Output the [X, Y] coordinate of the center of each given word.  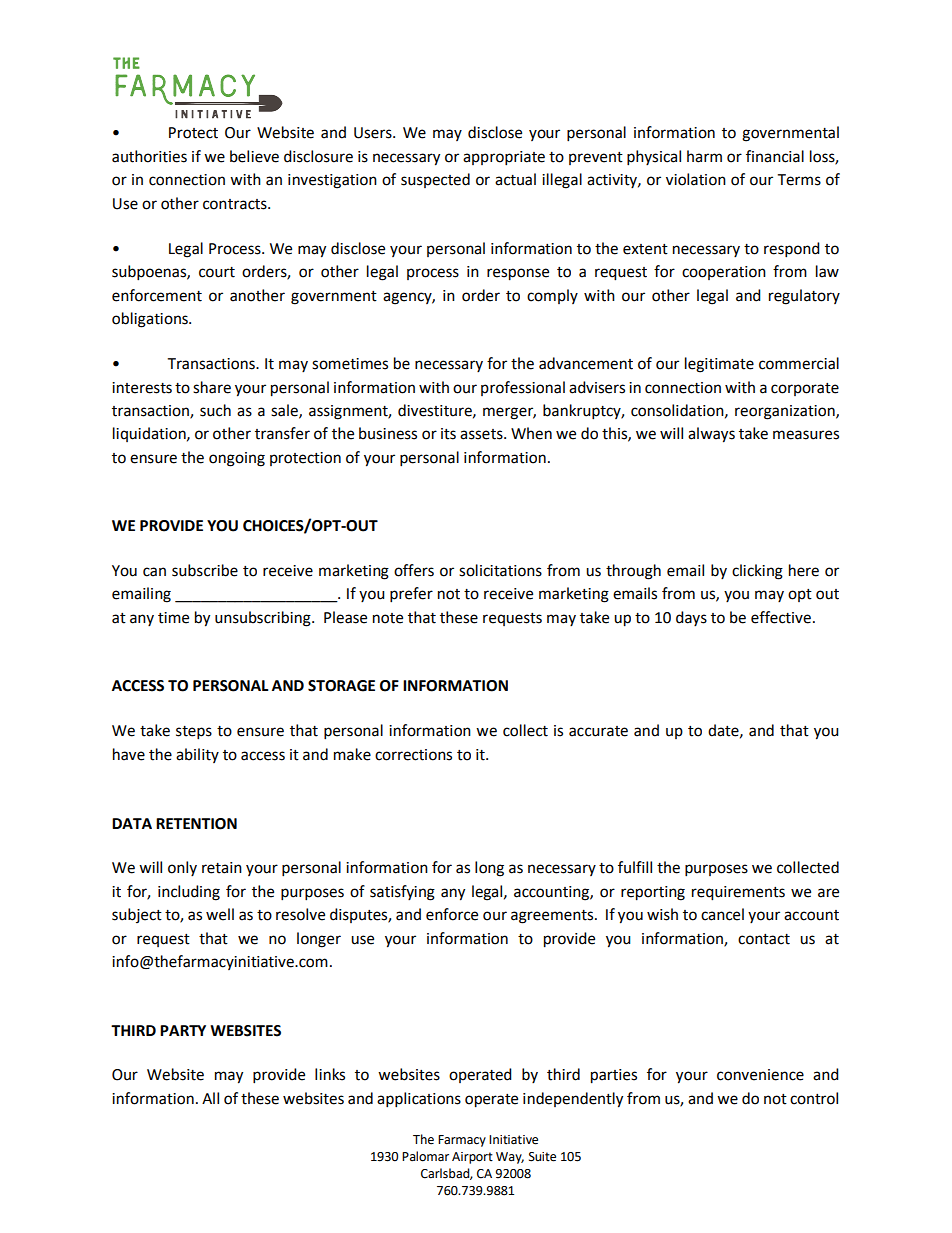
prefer [411, 595]
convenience [760, 1075]
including [189, 893]
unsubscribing [264, 619]
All [210, 1098]
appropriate [504, 158]
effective [781, 617]
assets [482, 434]
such [215, 410]
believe [254, 156]
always [711, 435]
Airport [472, 1158]
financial [775, 156]
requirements [738, 893]
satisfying [402, 893]
